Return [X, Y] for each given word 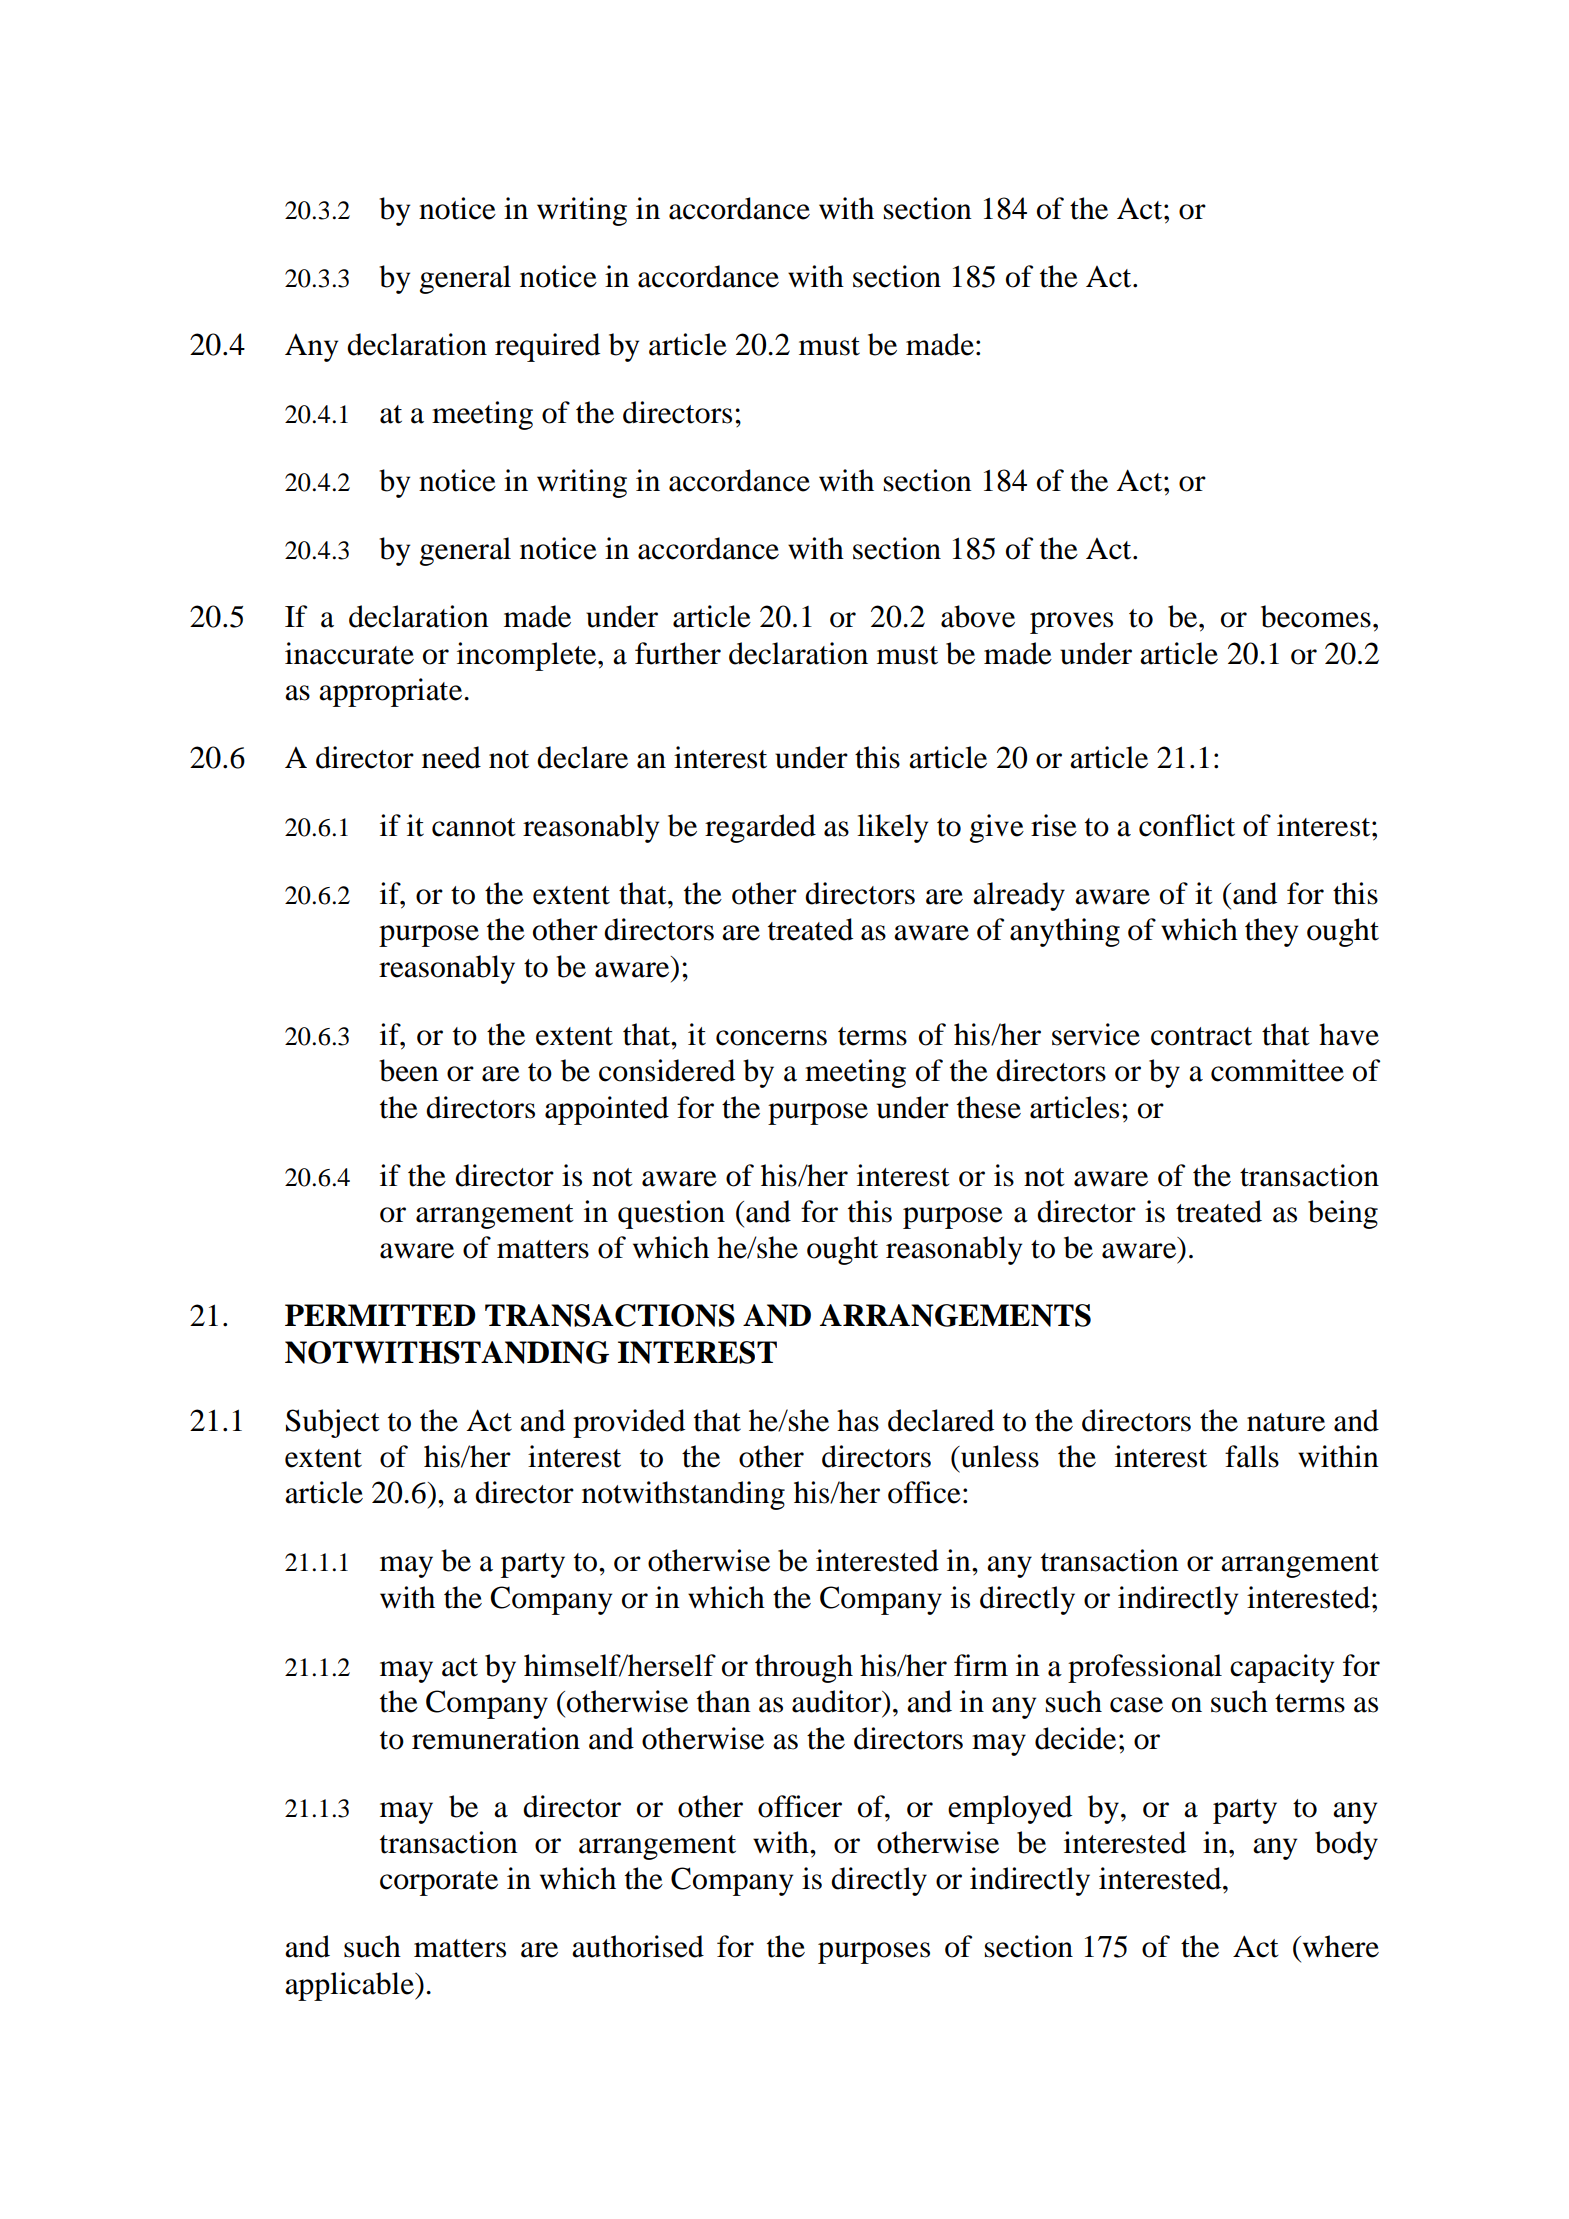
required [547, 347]
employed [1010, 1809]
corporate [439, 1883]
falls [1252, 1456]
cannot [474, 827]
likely [892, 828]
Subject [333, 1423]
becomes [1316, 616]
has [858, 1420]
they [1271, 932]
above [978, 616]
